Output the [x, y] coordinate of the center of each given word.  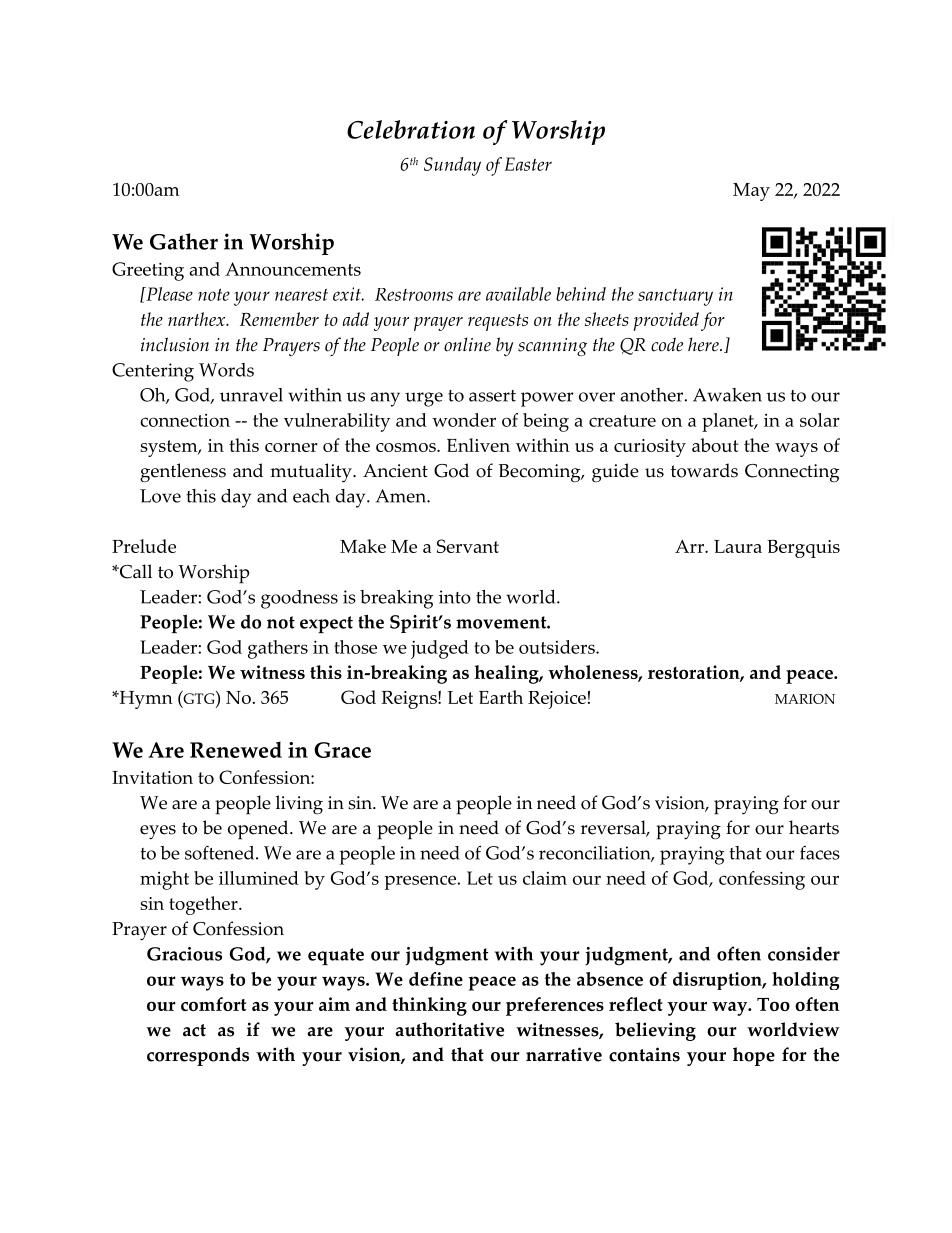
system [170, 448]
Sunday [452, 166]
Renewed [236, 749]
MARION [805, 699]
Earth [501, 697]
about [715, 445]
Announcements [293, 269]
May [751, 192]
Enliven [478, 445]
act [194, 1030]
